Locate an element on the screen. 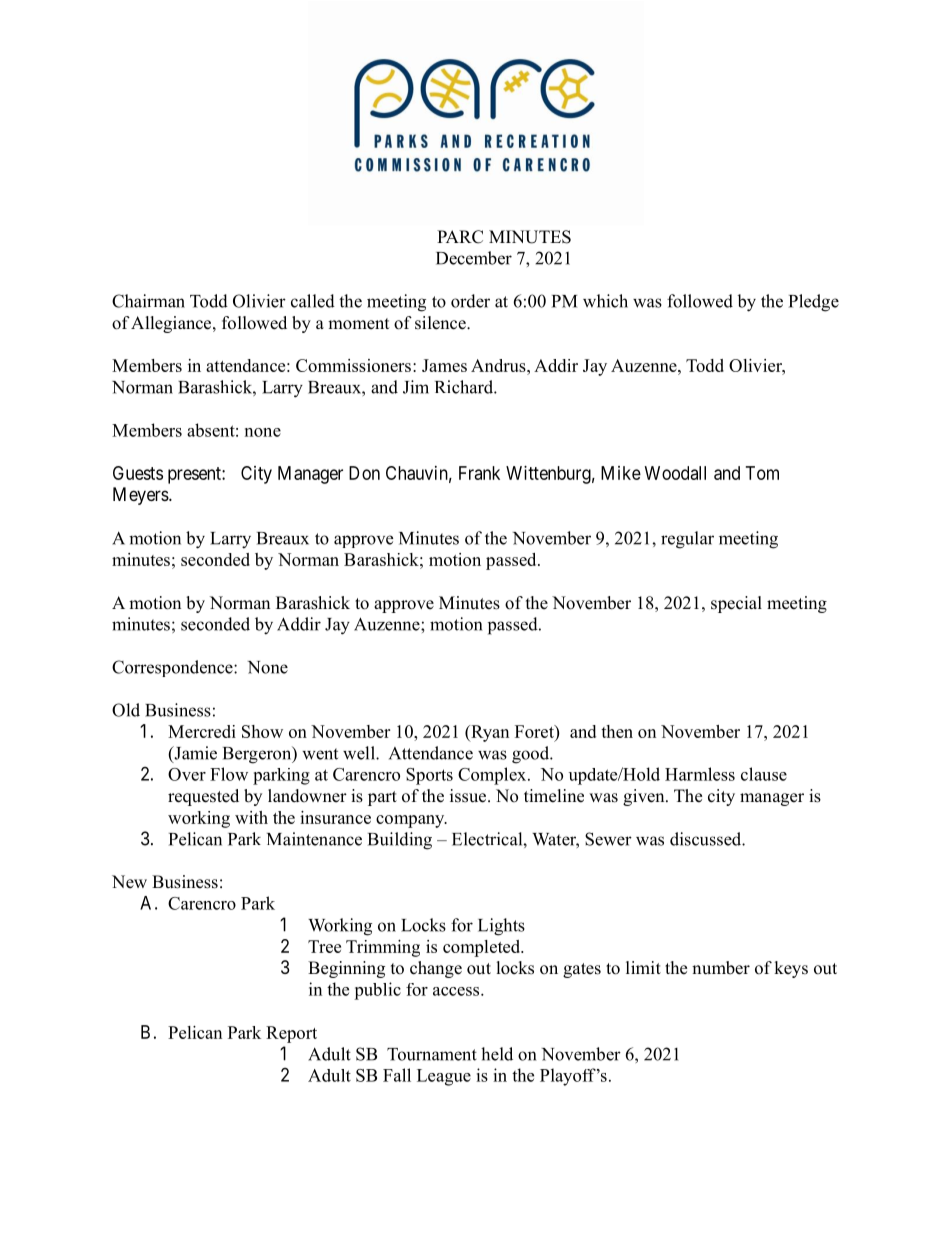  special is located at coordinates (736, 604).
